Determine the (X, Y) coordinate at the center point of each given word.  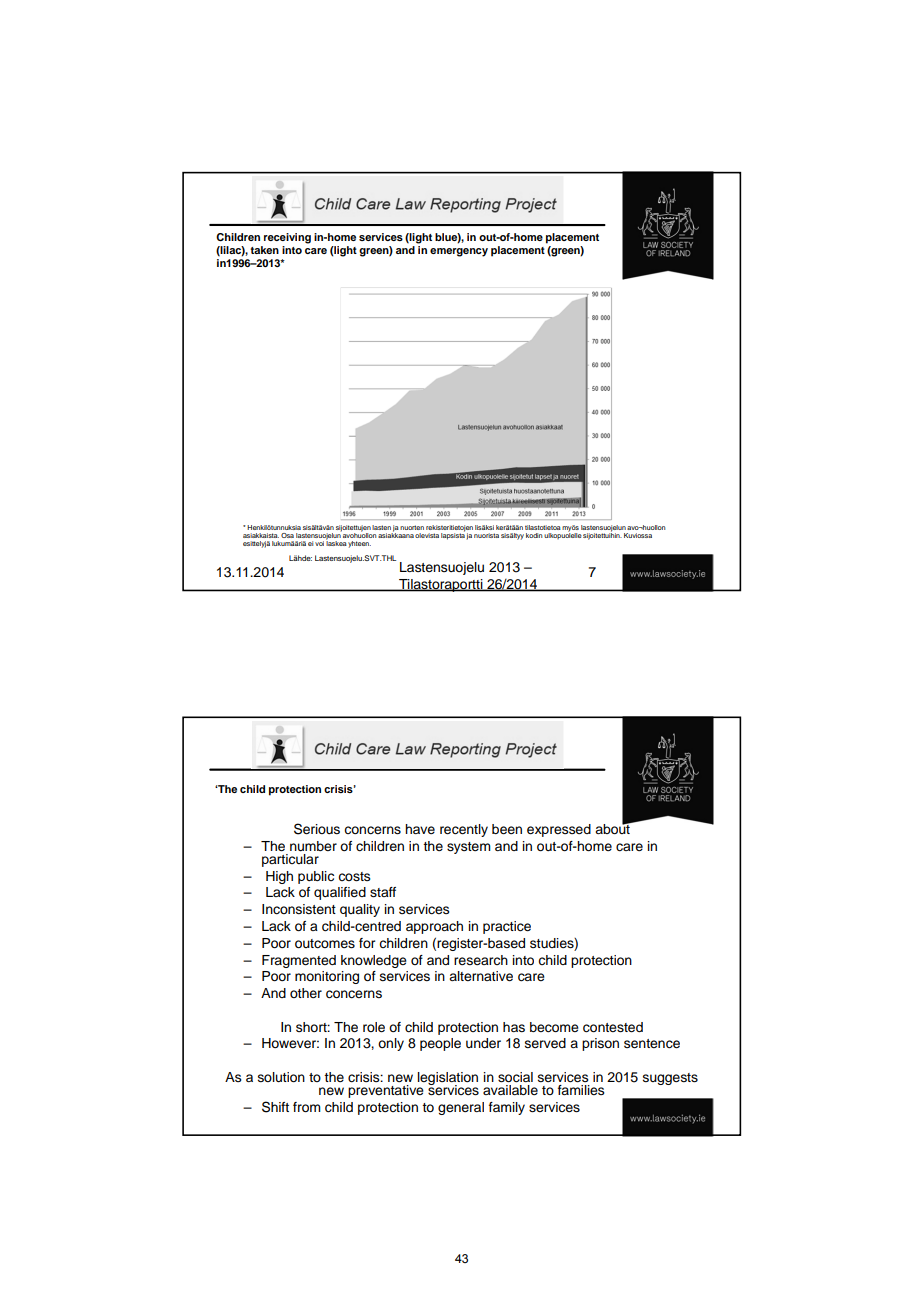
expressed (559, 830)
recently (464, 830)
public (316, 877)
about (613, 827)
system (469, 848)
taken (264, 250)
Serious (317, 829)
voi (319, 543)
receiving (287, 238)
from (307, 1107)
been (507, 829)
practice (507, 927)
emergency (459, 252)
